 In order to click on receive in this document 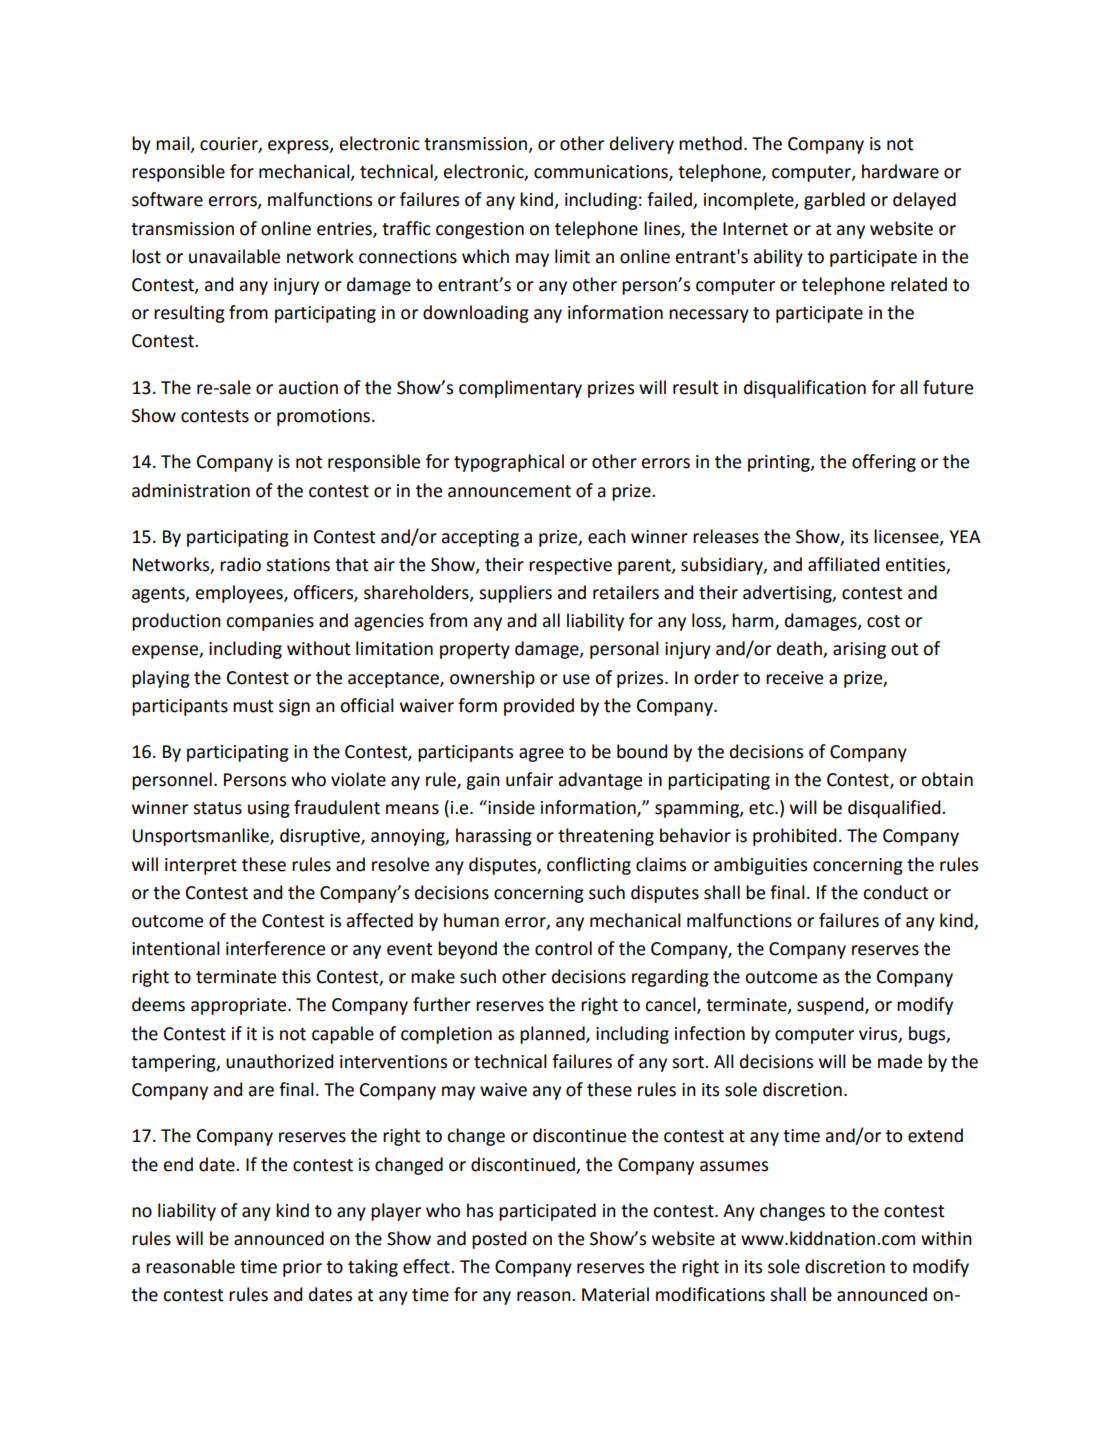, I will do `click(794, 678)`.
